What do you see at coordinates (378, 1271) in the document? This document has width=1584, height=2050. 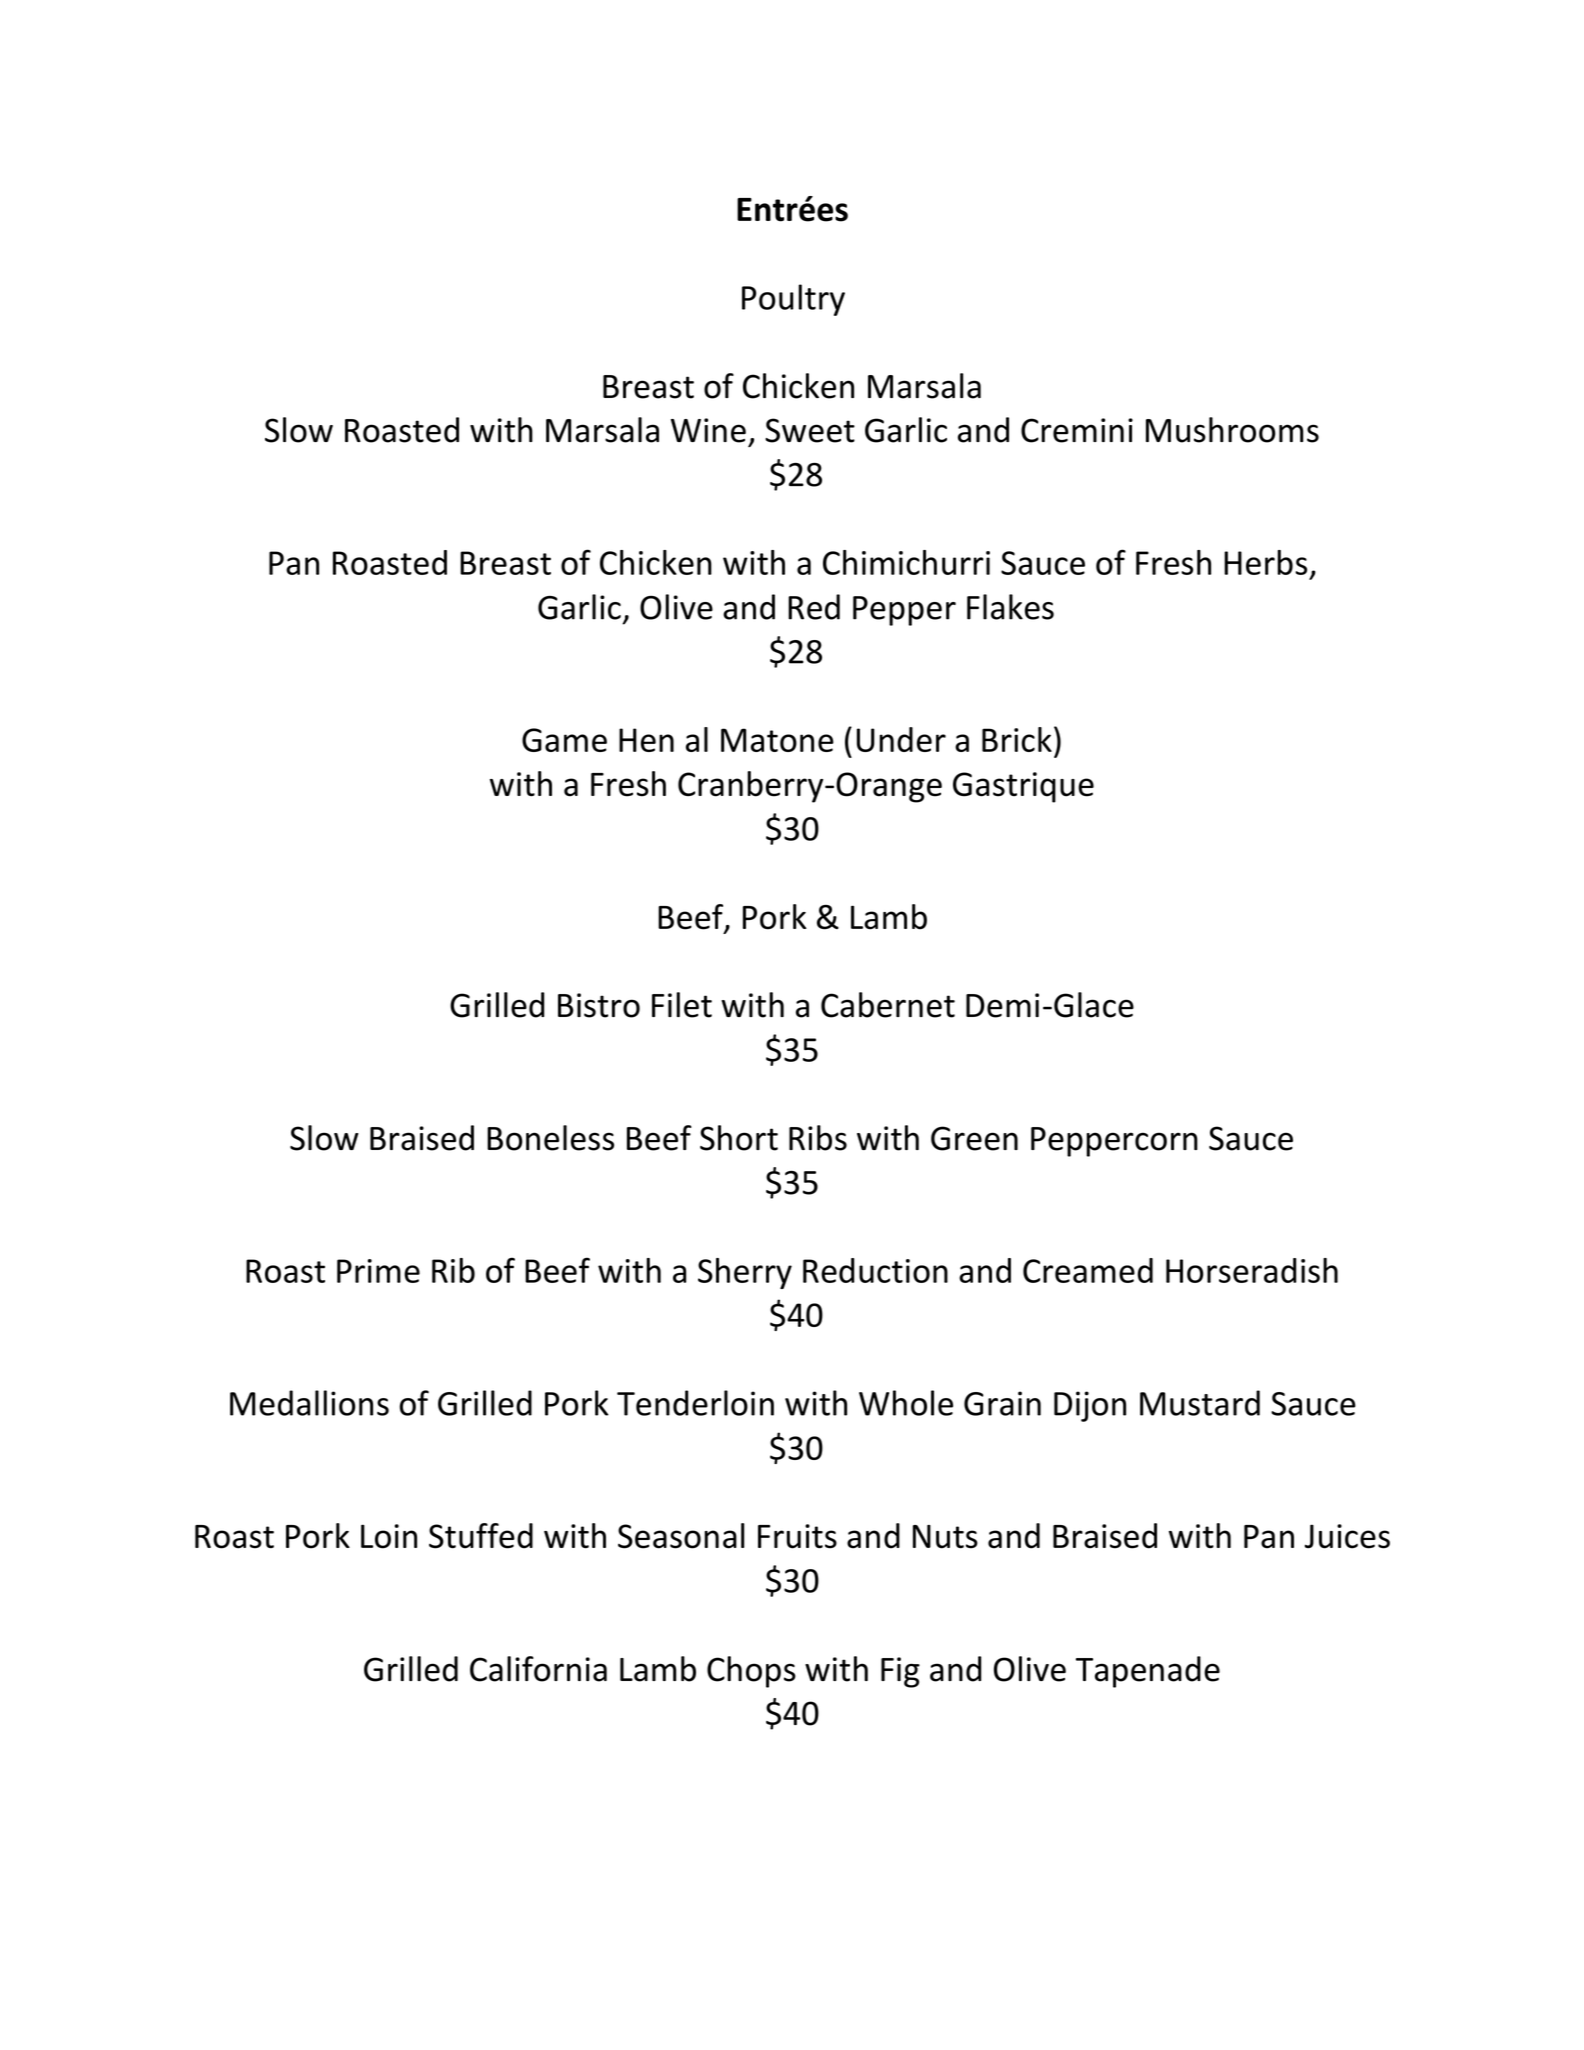 I see `Prime` at bounding box center [378, 1271].
